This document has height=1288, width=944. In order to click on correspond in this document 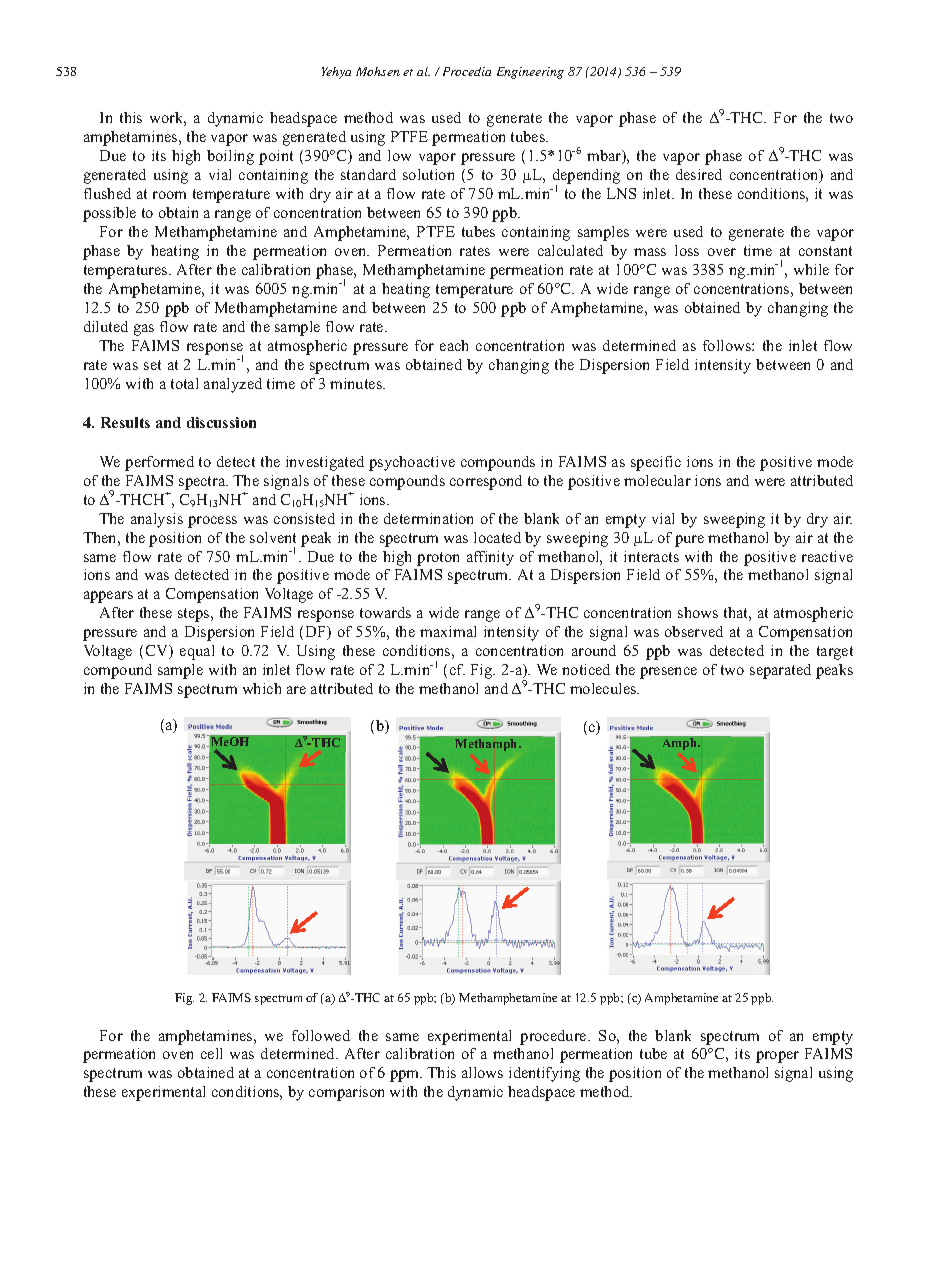, I will do `click(486, 482)`.
